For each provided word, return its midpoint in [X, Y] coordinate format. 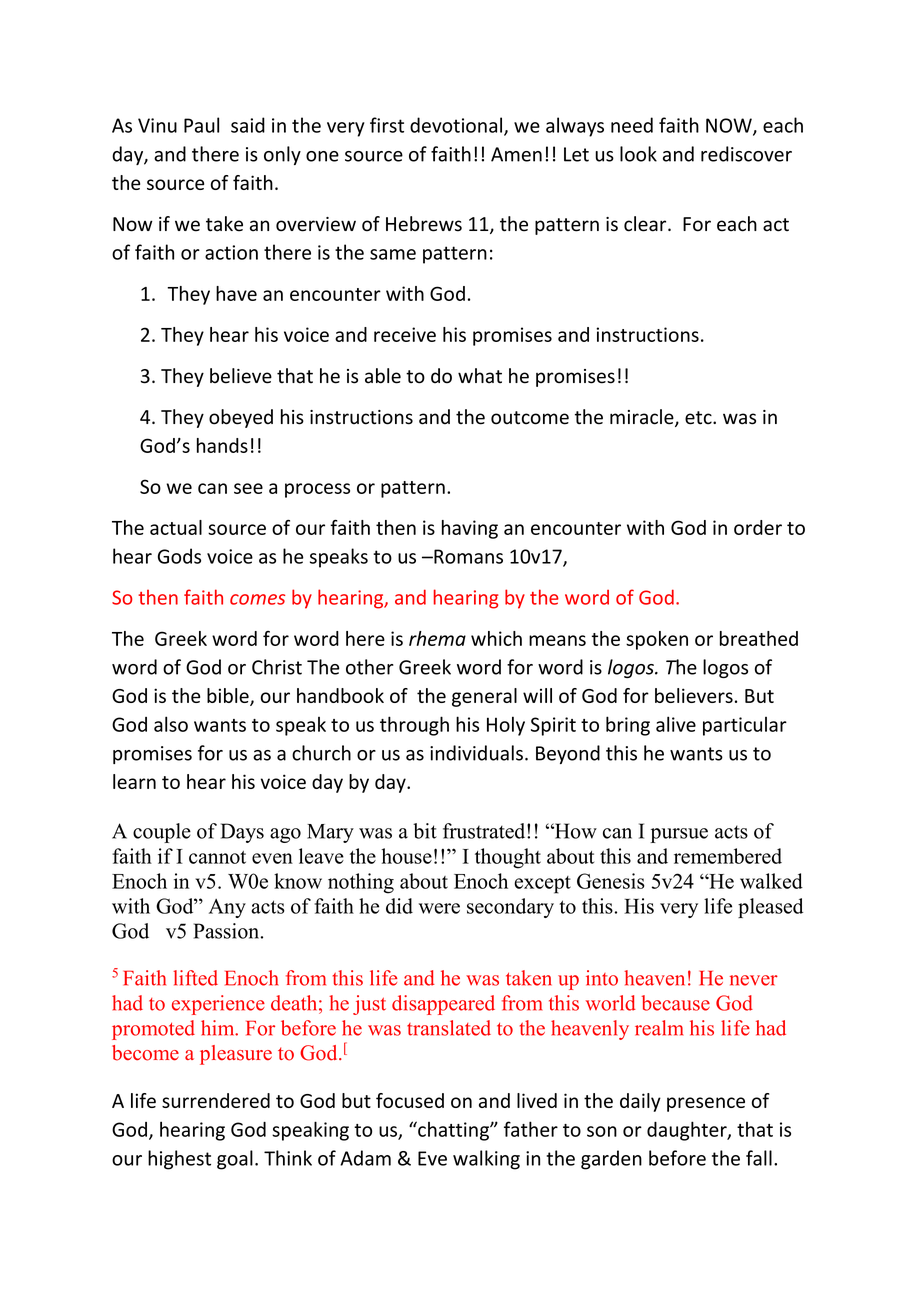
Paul [201, 125]
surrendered [216, 1100]
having [470, 529]
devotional [456, 125]
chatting [453, 1131]
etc [699, 418]
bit [425, 831]
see [248, 488]
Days [242, 833]
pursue [679, 835]
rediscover [746, 154]
